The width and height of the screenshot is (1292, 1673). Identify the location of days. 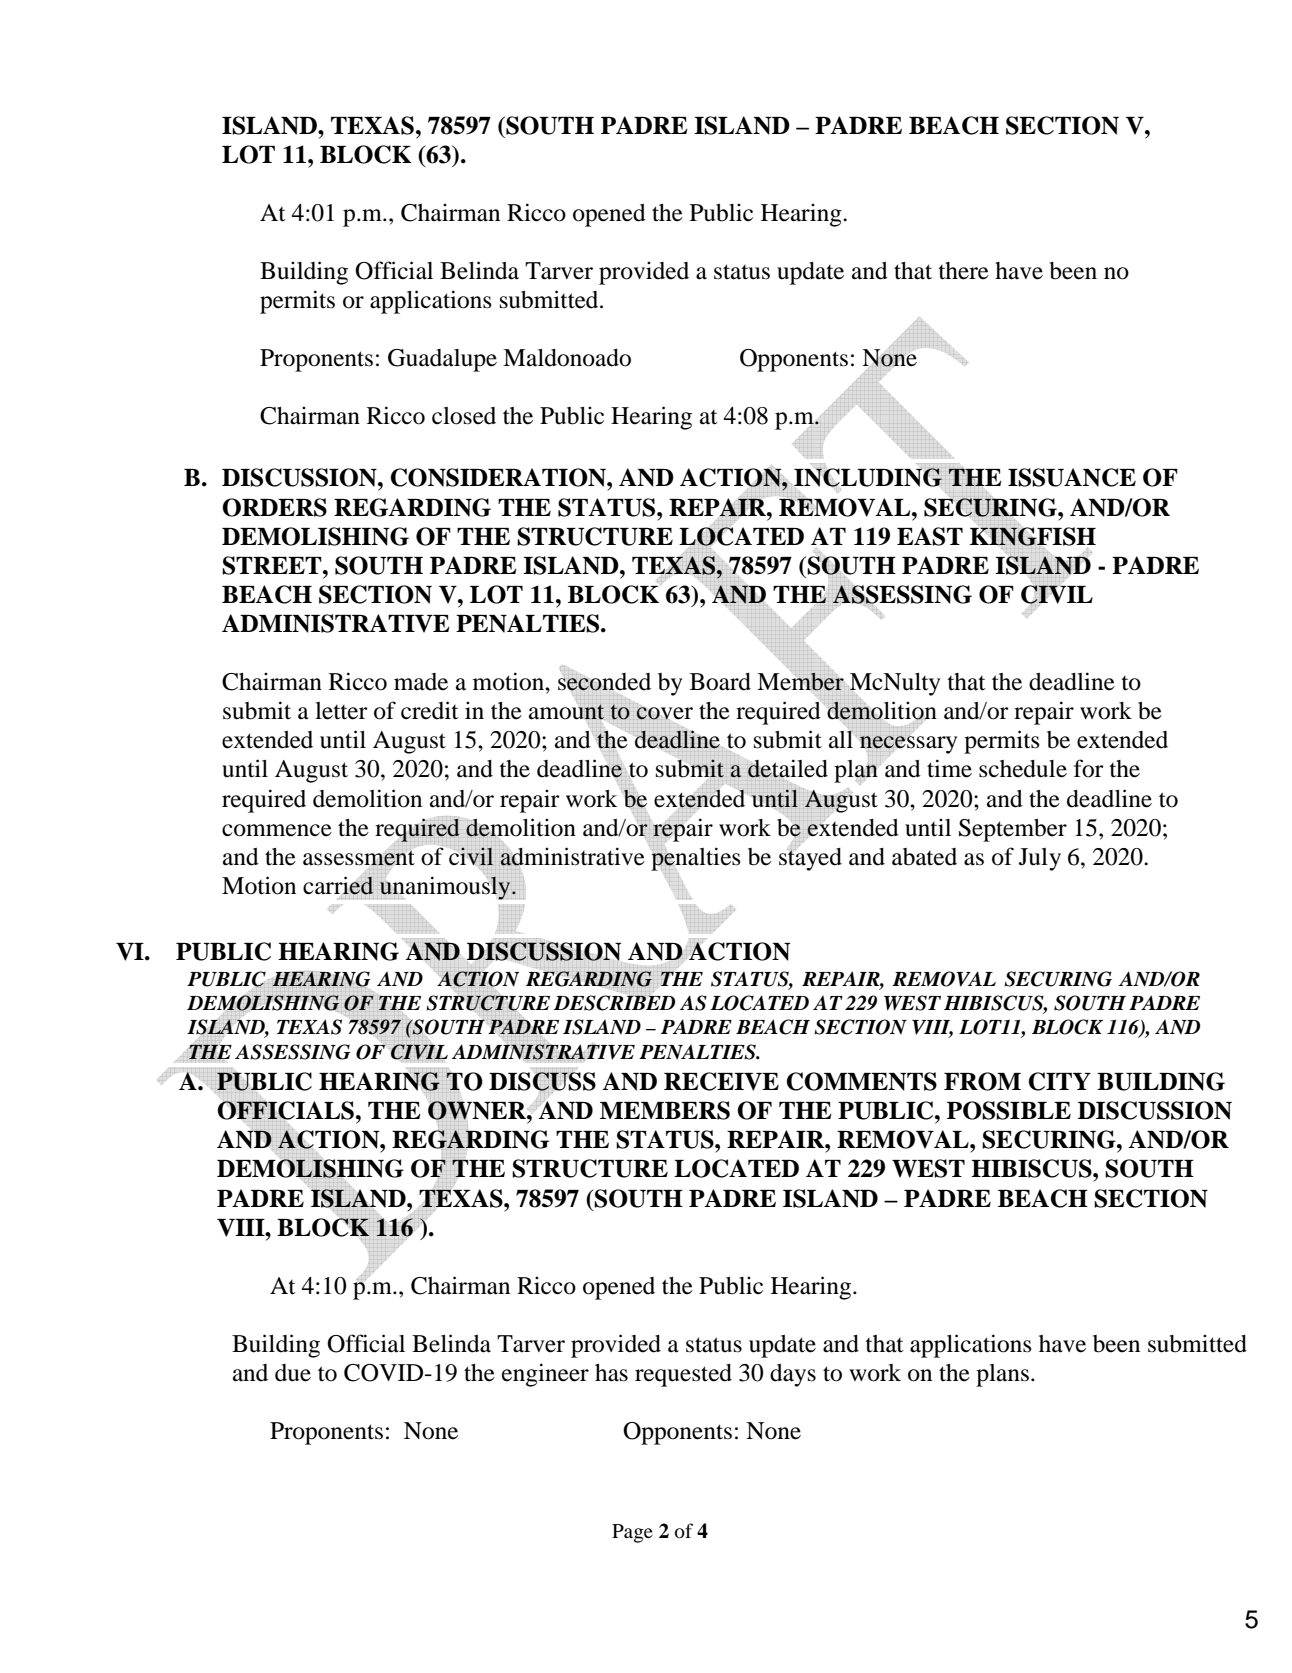
(793, 1375).
